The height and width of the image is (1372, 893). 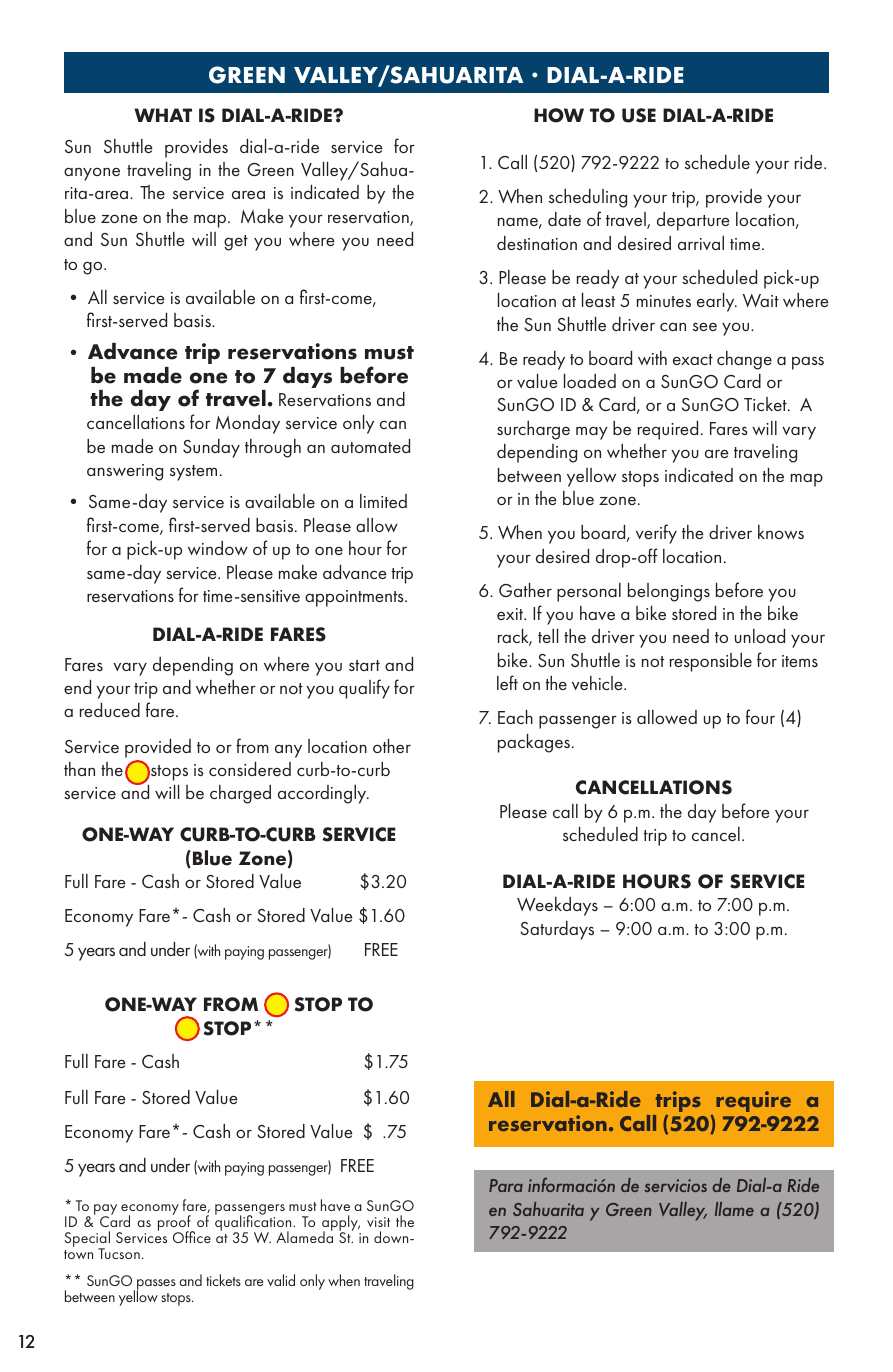 What do you see at coordinates (639, 115) in the image?
I see `USE` at bounding box center [639, 115].
